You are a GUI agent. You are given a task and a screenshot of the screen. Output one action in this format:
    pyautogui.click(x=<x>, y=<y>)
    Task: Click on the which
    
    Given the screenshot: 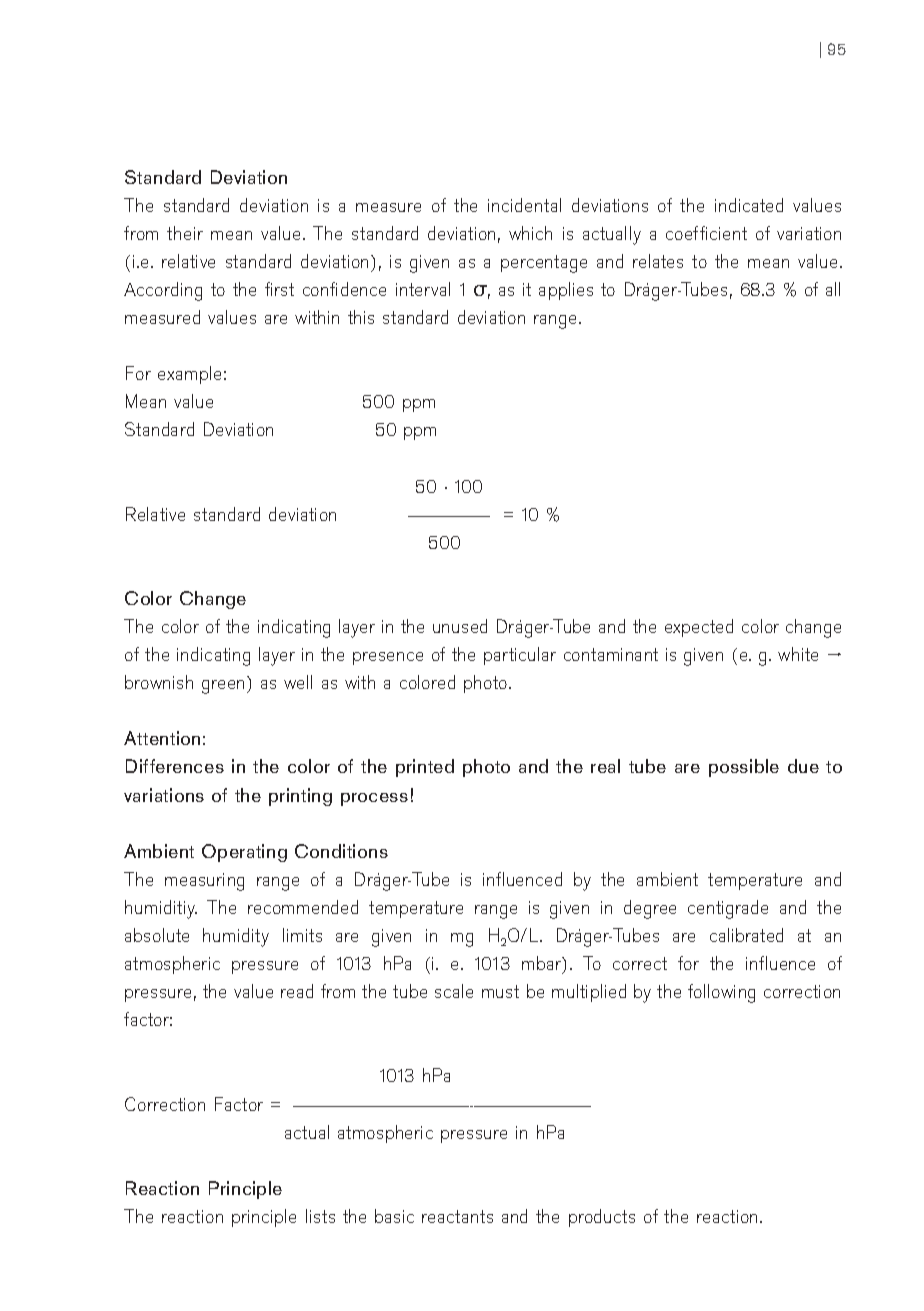 What is the action you would take?
    pyautogui.click(x=530, y=233)
